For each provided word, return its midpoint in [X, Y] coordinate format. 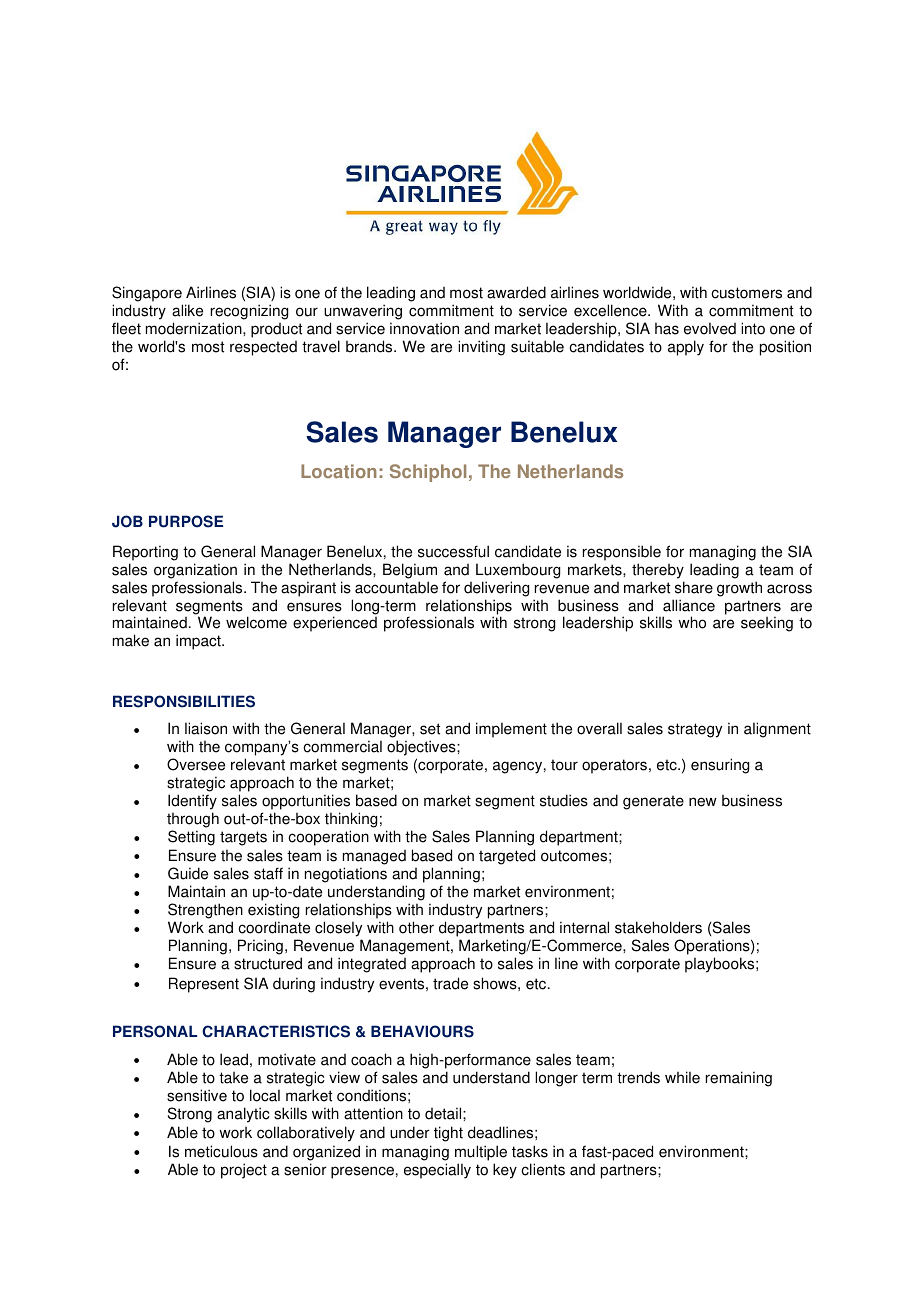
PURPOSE [186, 521]
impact [199, 642]
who [692, 622]
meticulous [221, 1151]
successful [453, 551]
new [703, 802]
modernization [195, 328]
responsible [622, 553]
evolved [710, 328]
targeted [507, 857]
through [193, 821]
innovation [424, 328]
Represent [204, 985]
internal [584, 927]
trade [450, 983]
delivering [496, 589]
